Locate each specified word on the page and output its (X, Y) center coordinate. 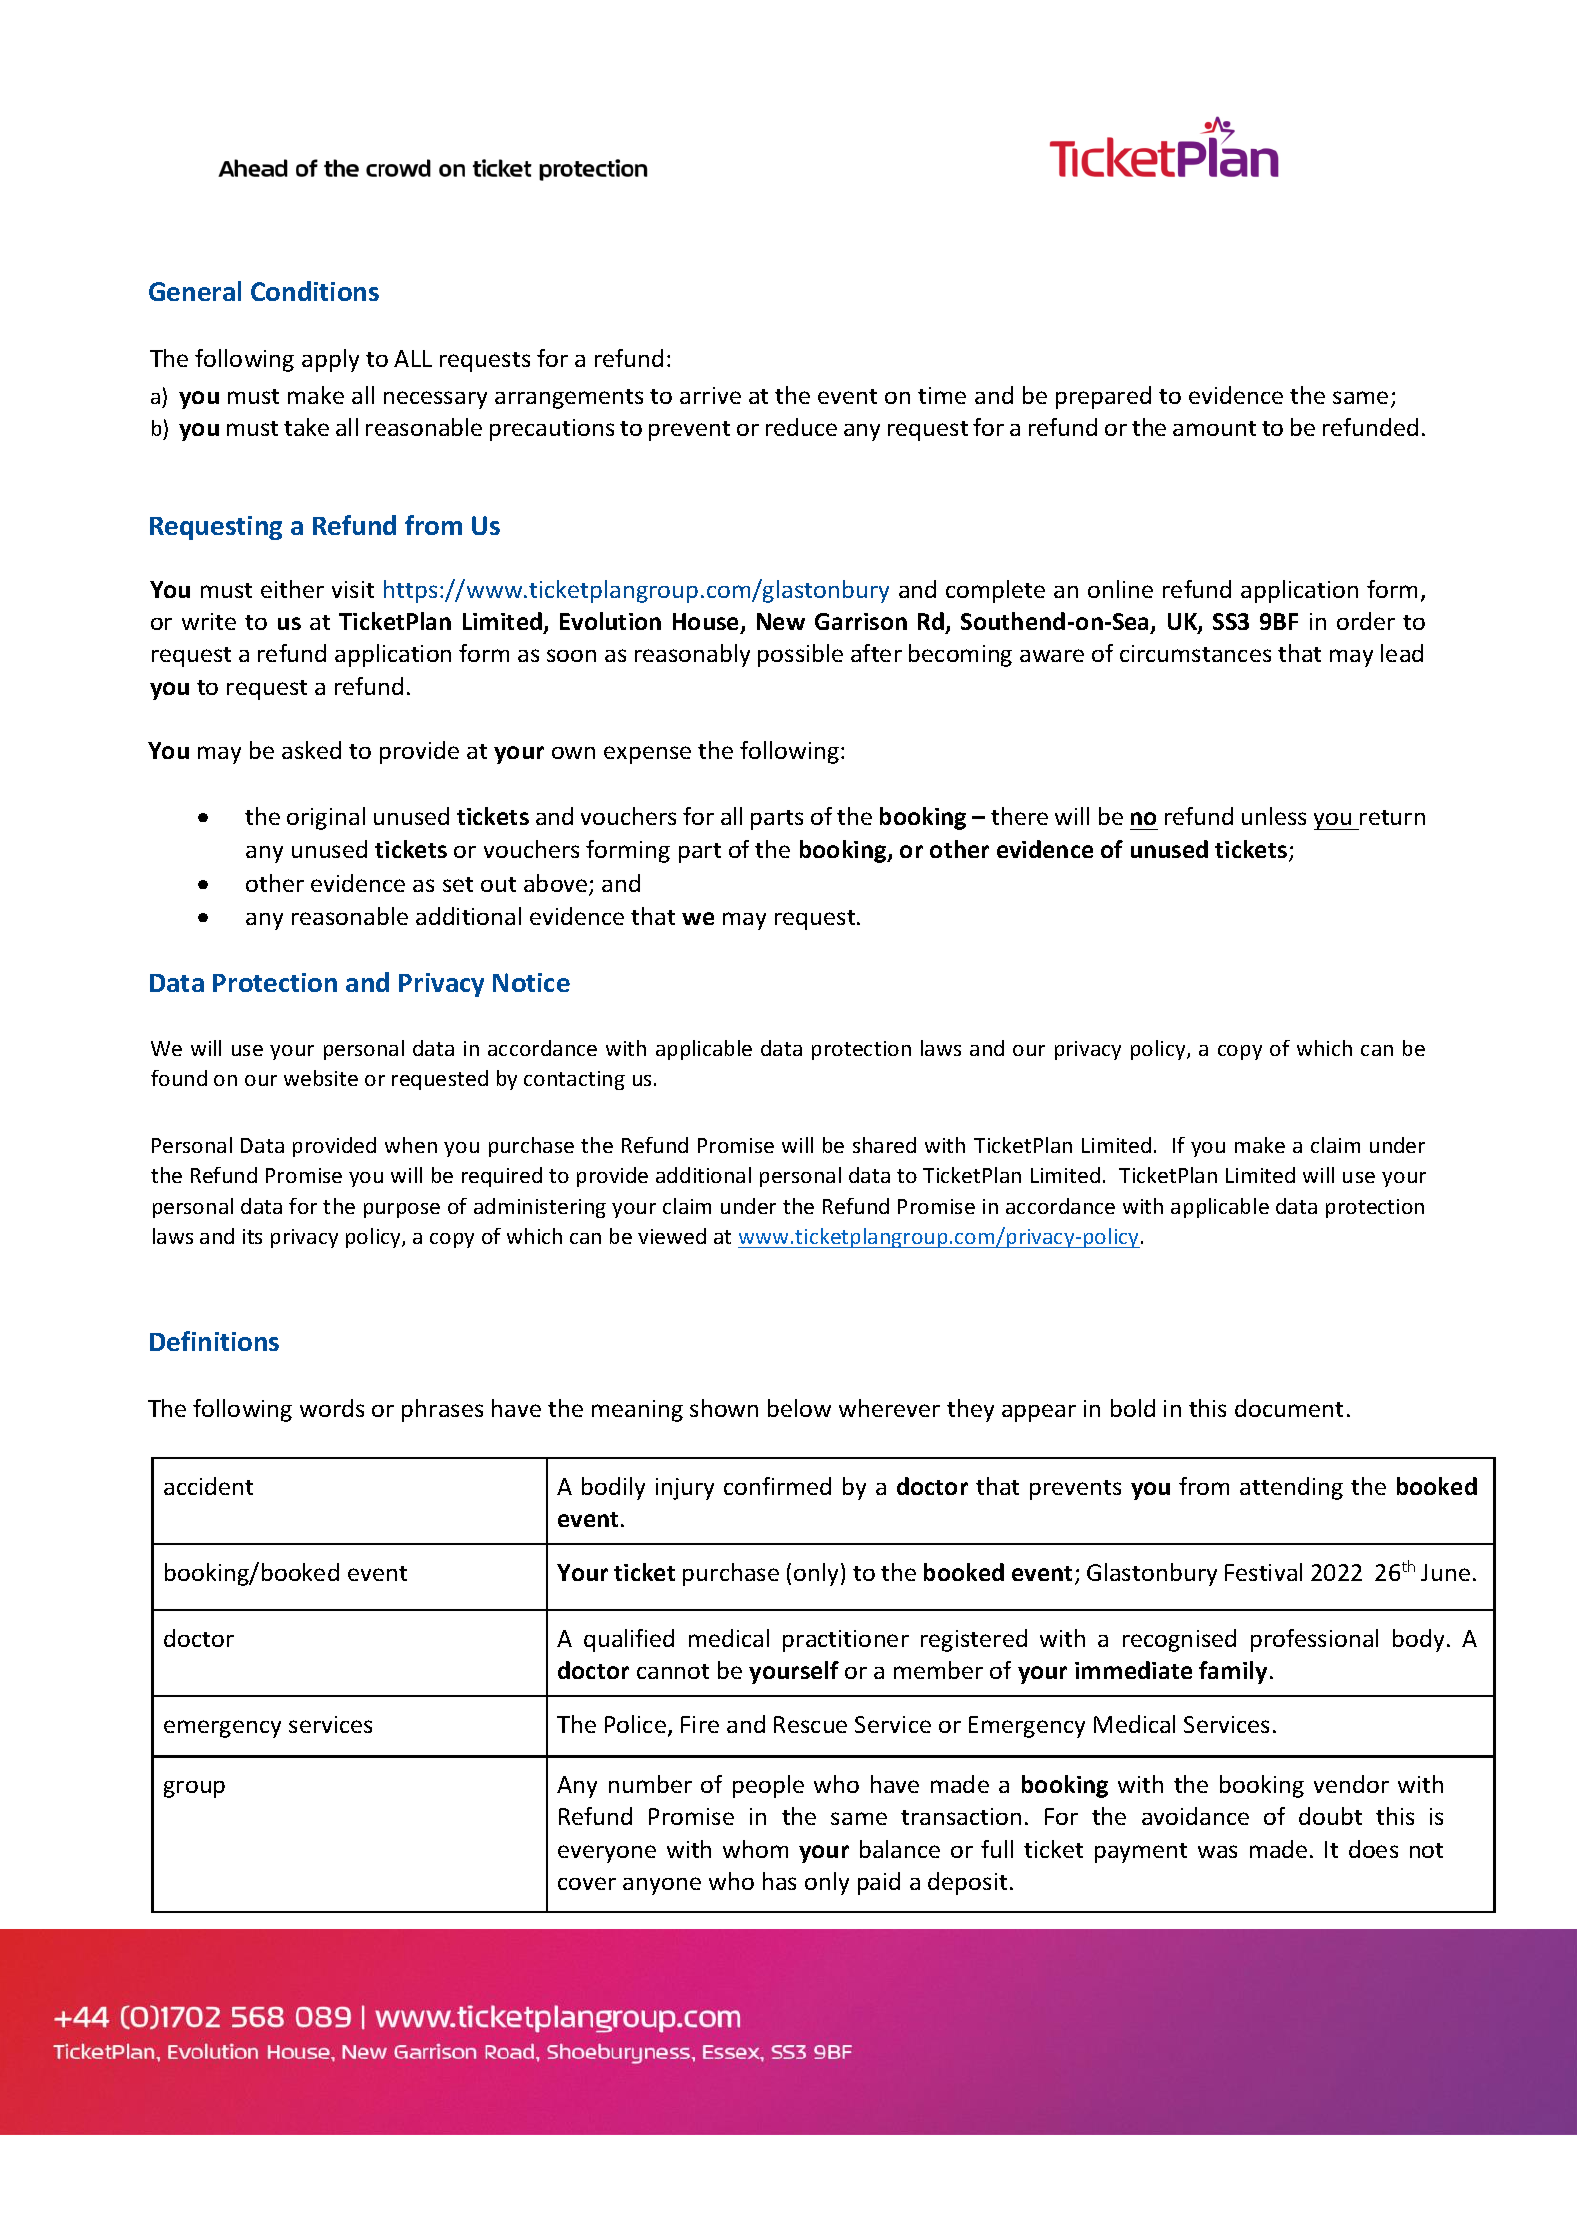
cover (587, 1883)
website (321, 1078)
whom (755, 1849)
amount (1214, 428)
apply (330, 360)
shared (884, 1145)
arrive (710, 395)
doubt (1330, 1816)
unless (1274, 816)
